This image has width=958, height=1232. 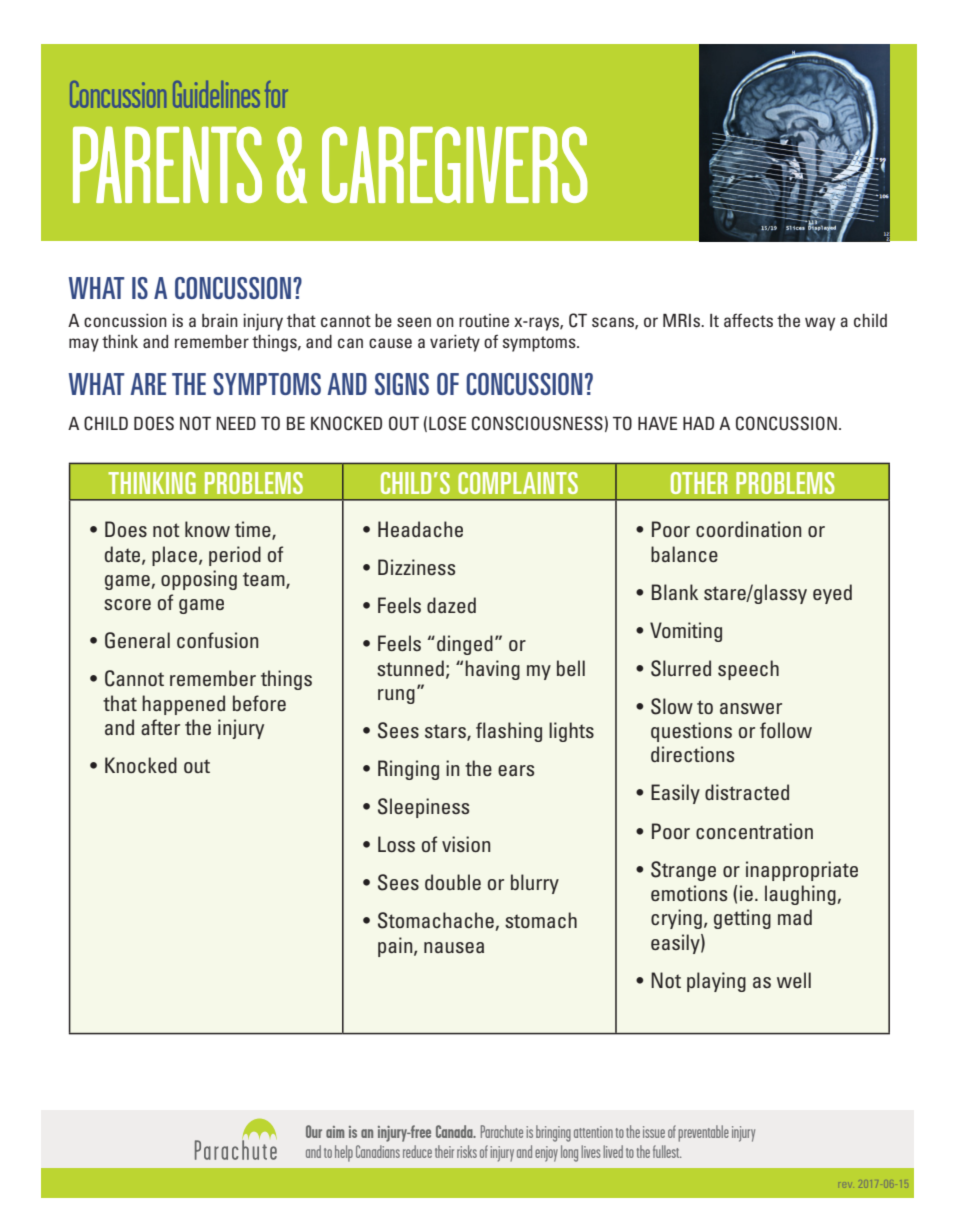 I want to click on Our, so click(x=314, y=1131).
